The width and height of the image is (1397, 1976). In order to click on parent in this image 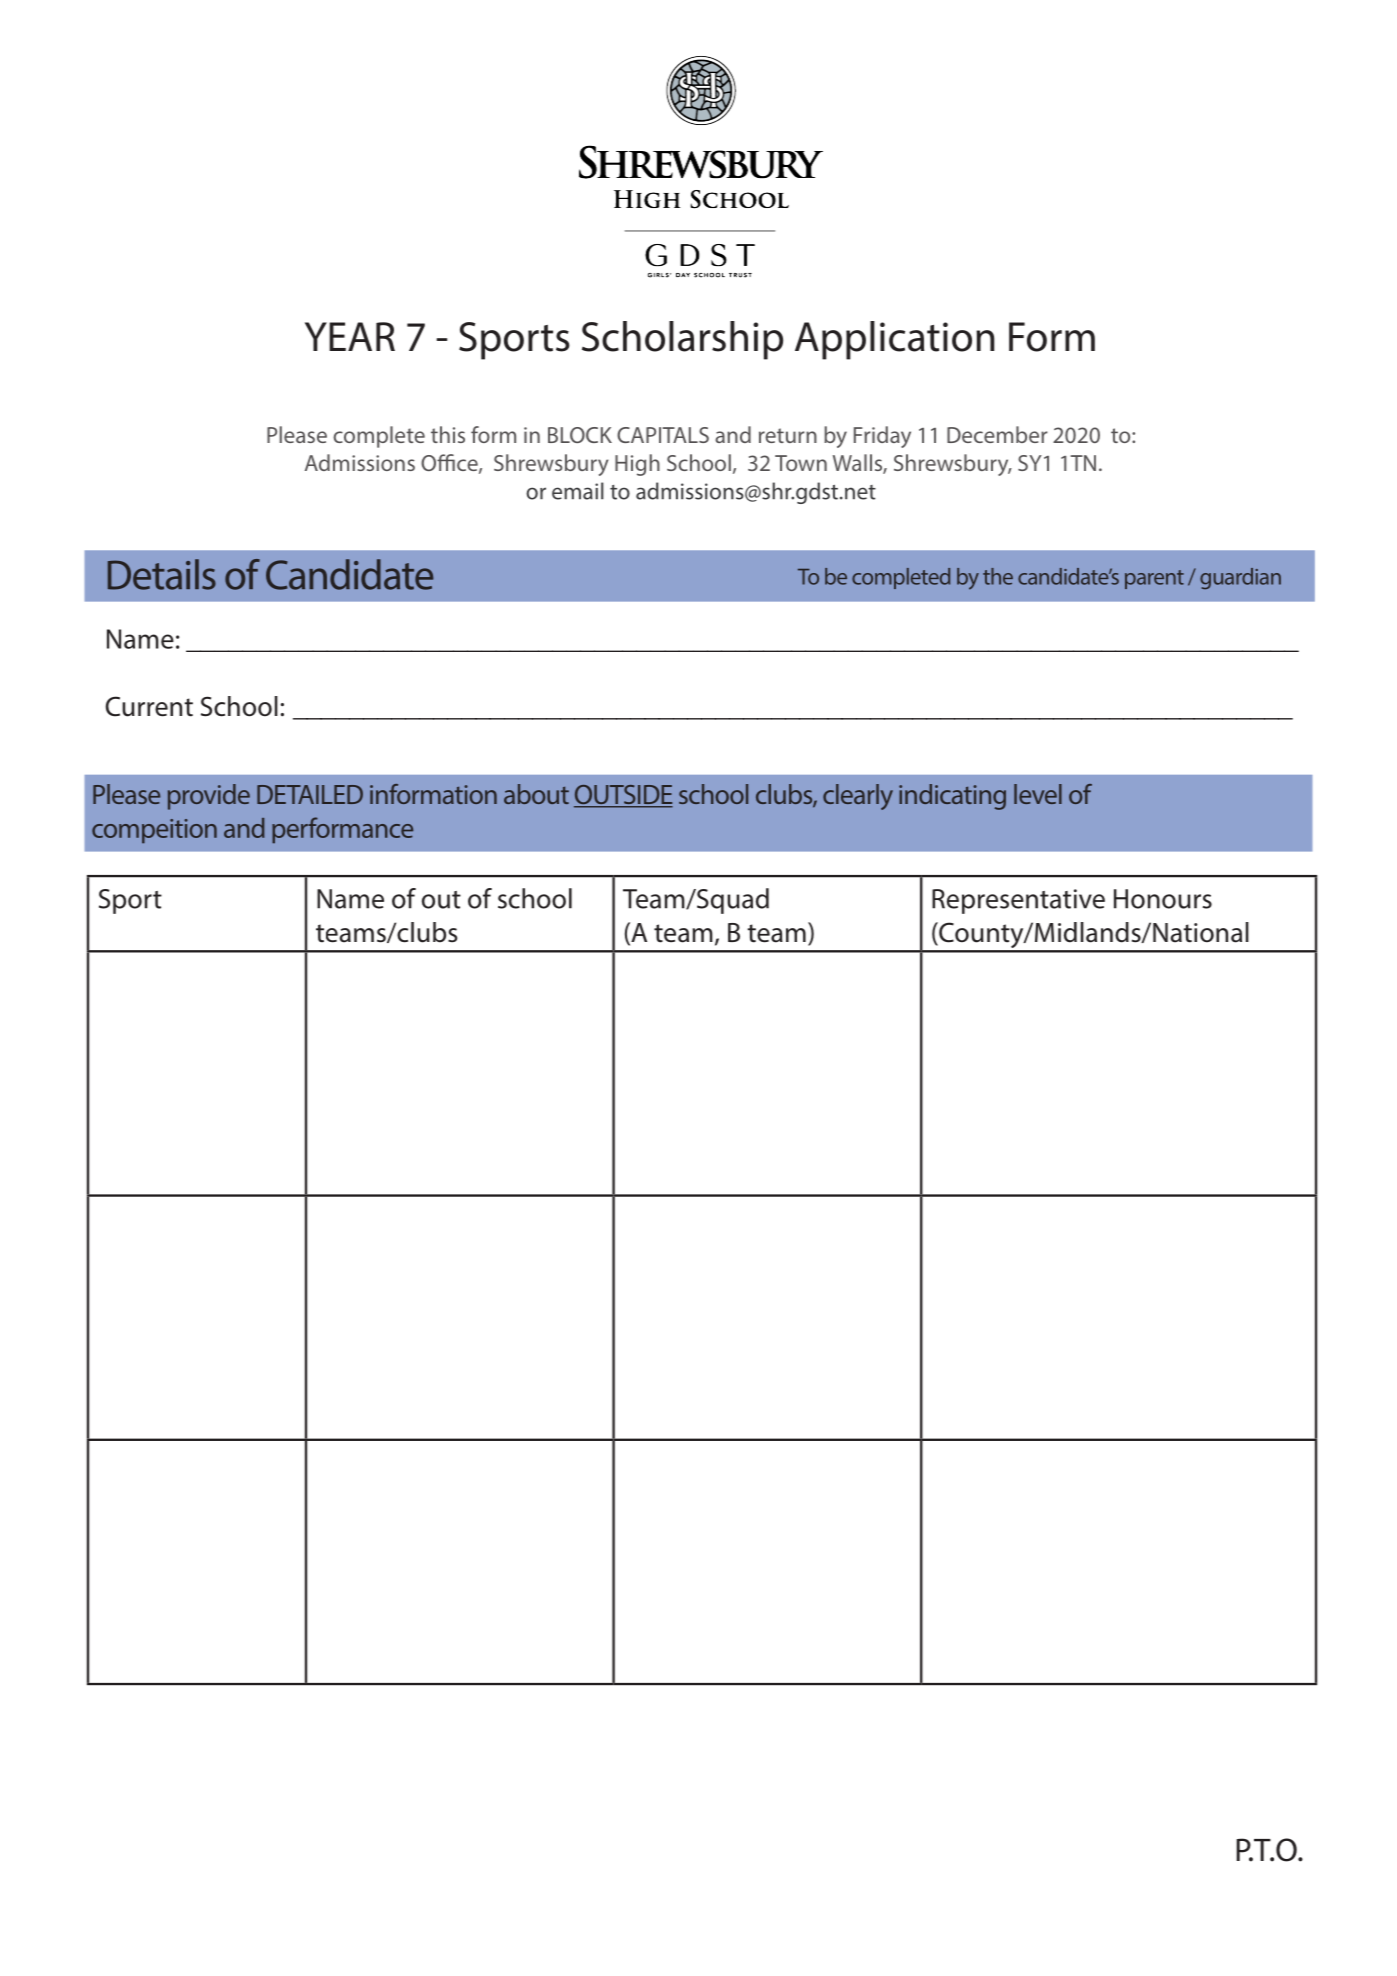, I will do `click(1154, 579)`.
